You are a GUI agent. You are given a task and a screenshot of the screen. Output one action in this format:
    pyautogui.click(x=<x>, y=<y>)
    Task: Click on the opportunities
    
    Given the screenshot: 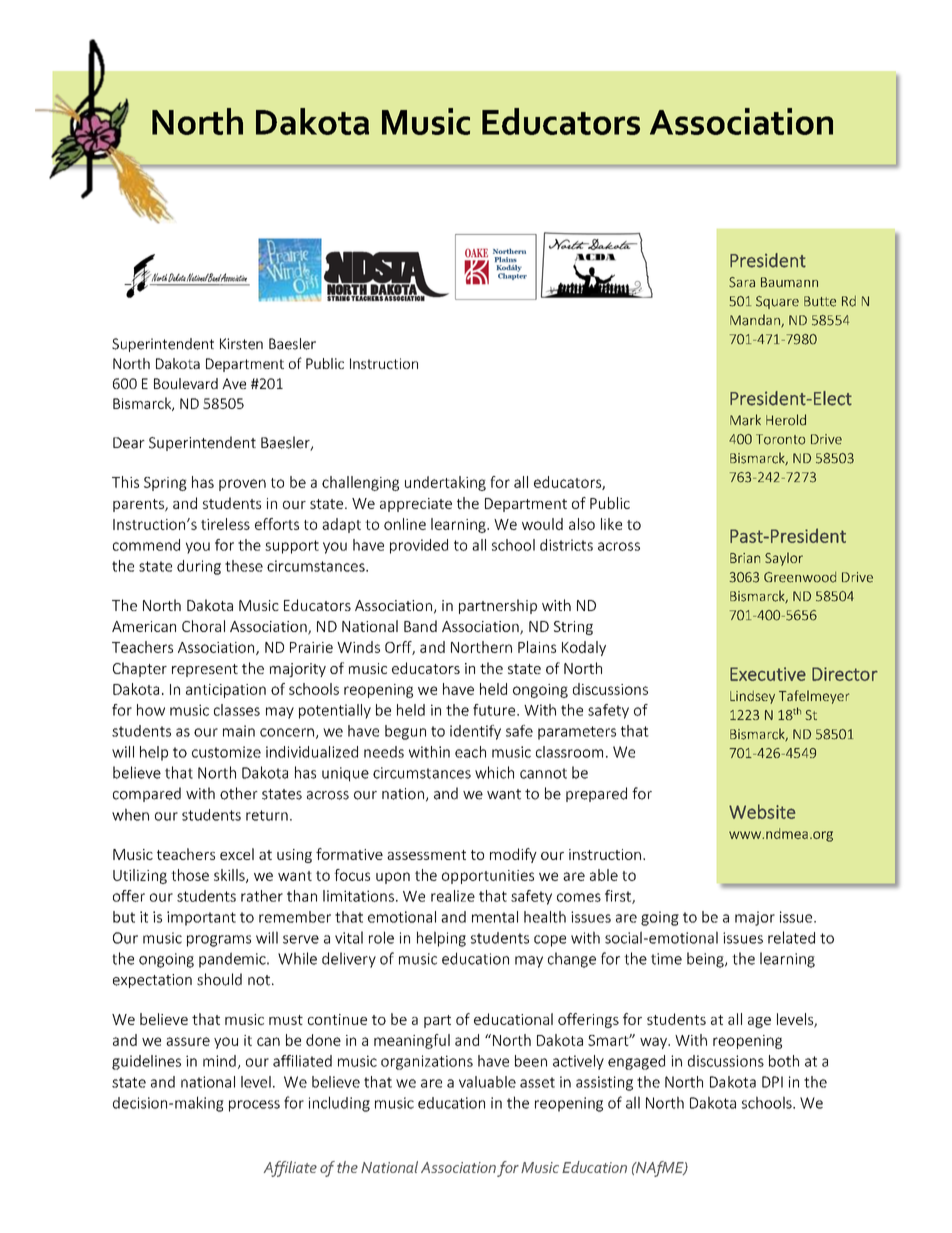 What is the action you would take?
    pyautogui.click(x=488, y=877)
